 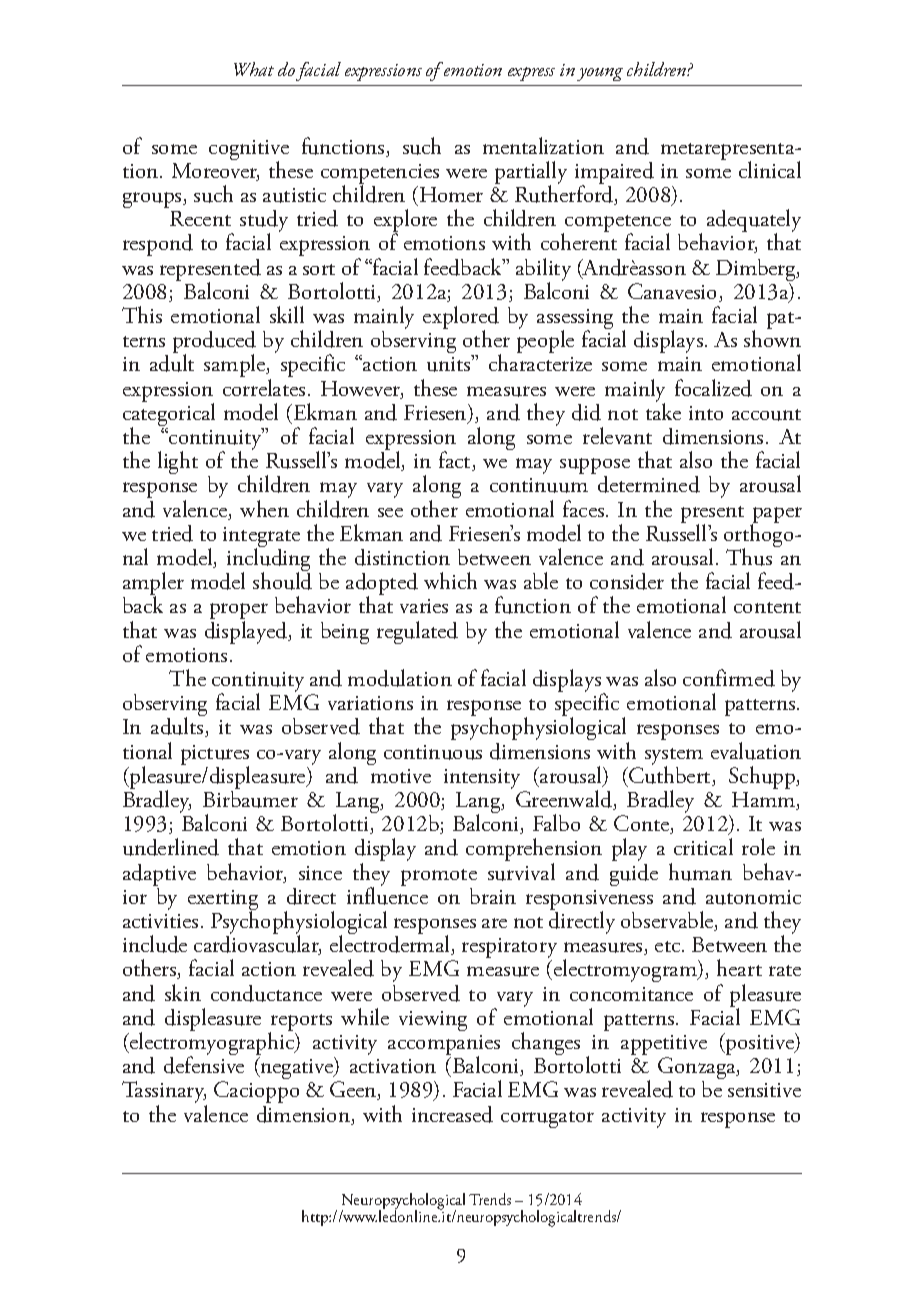 I want to click on young, so click(x=600, y=74).
